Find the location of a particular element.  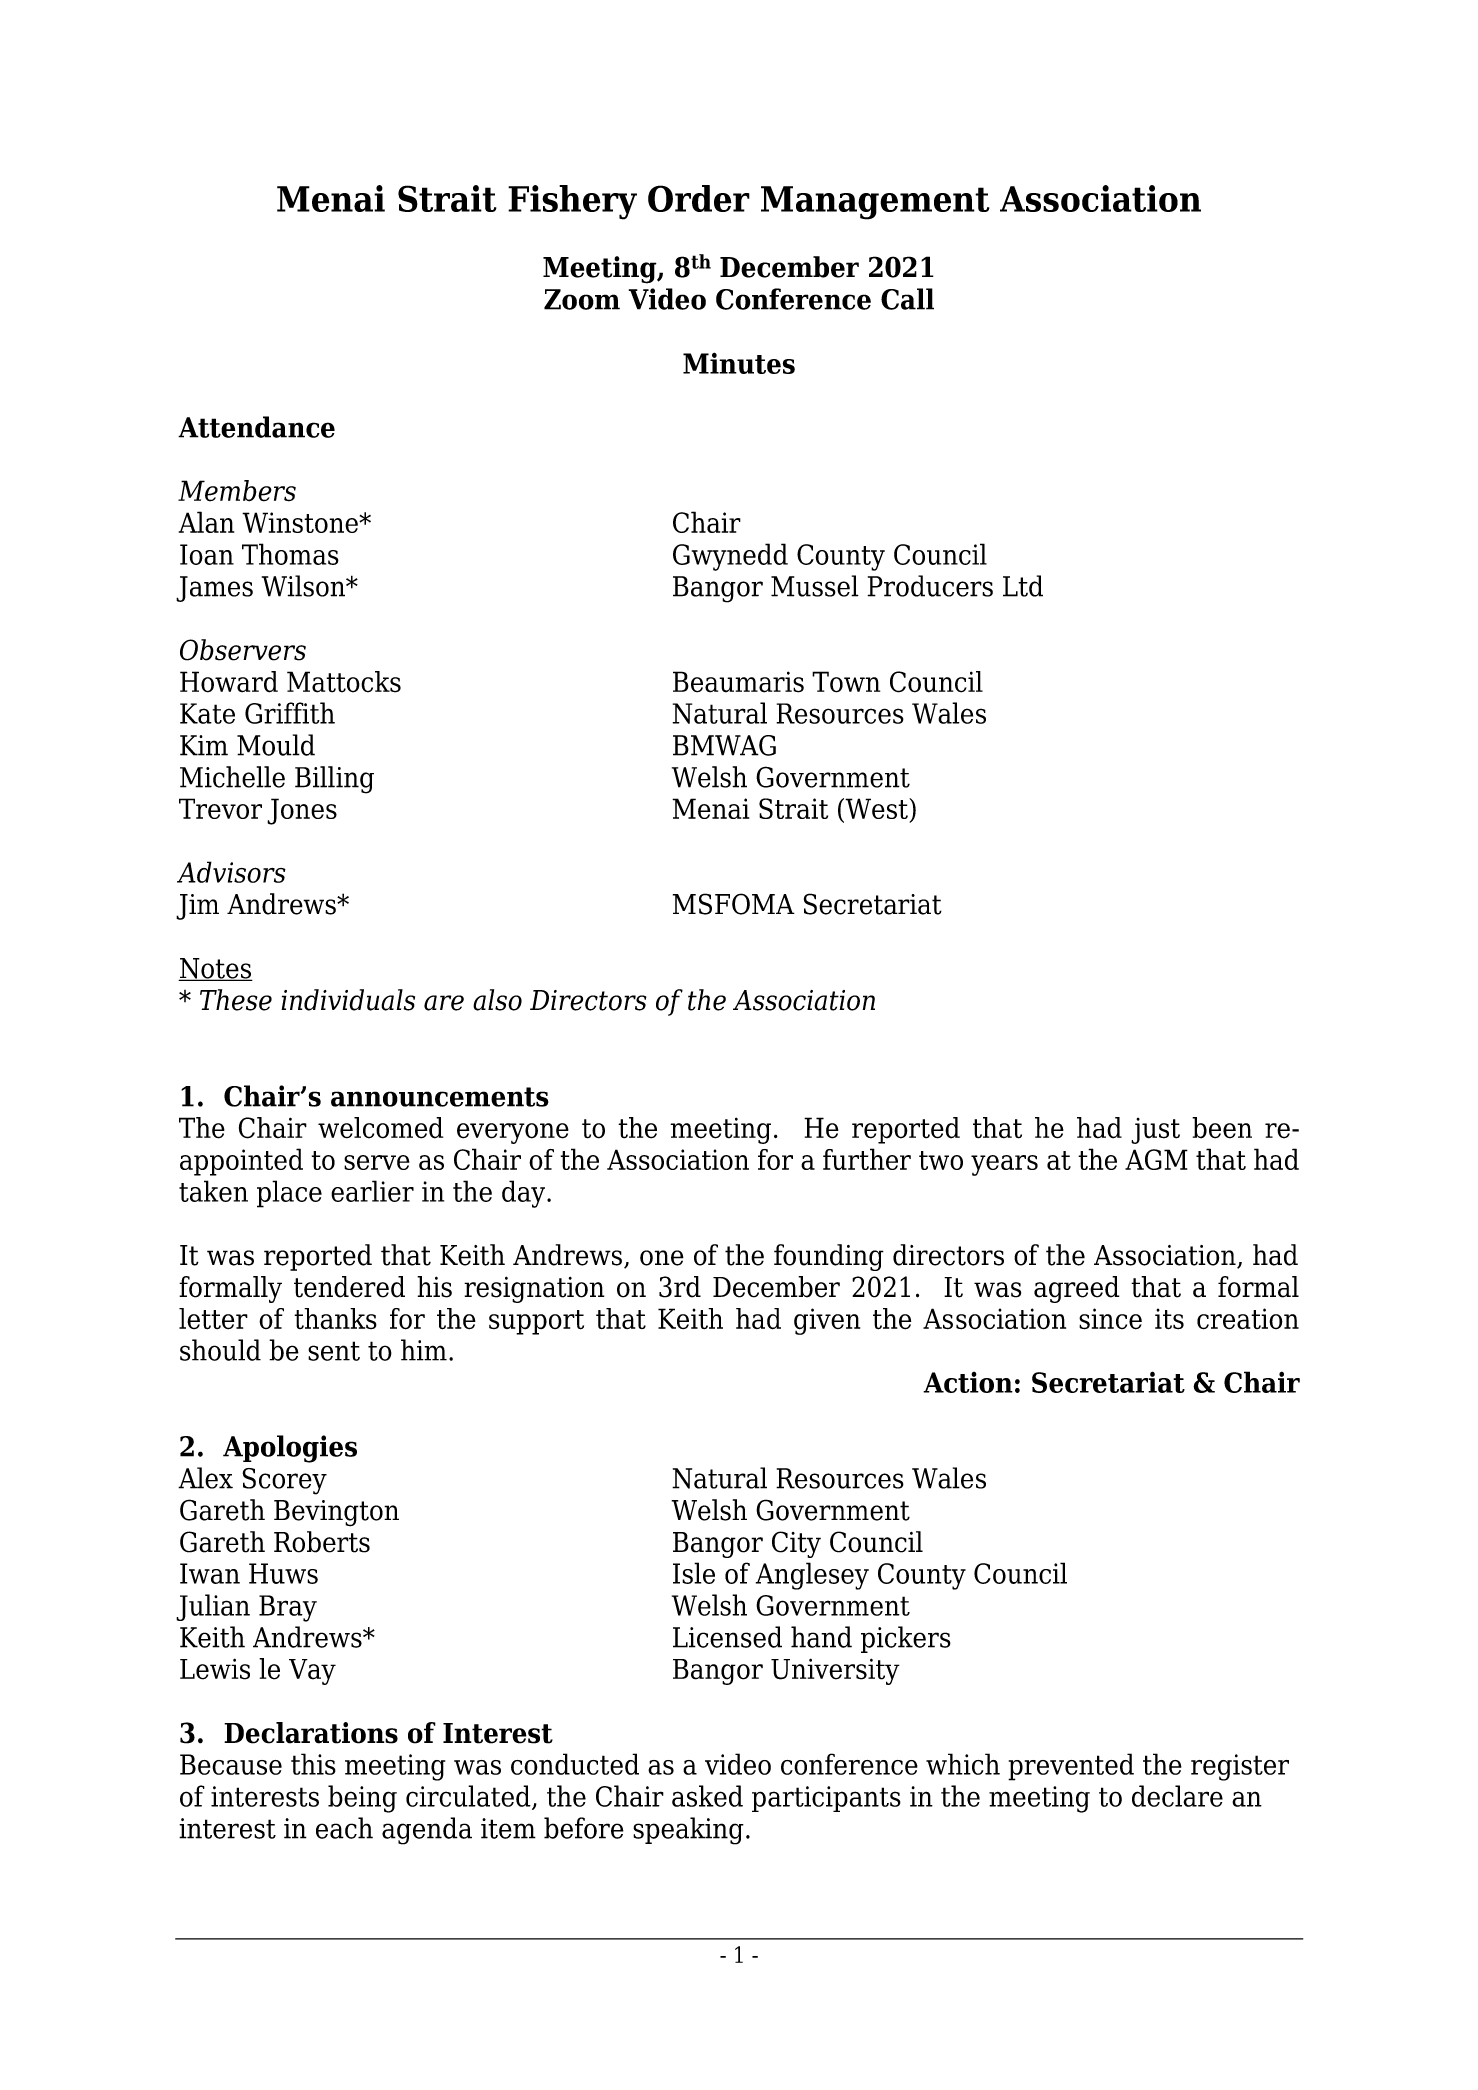

also is located at coordinates (497, 1000).
